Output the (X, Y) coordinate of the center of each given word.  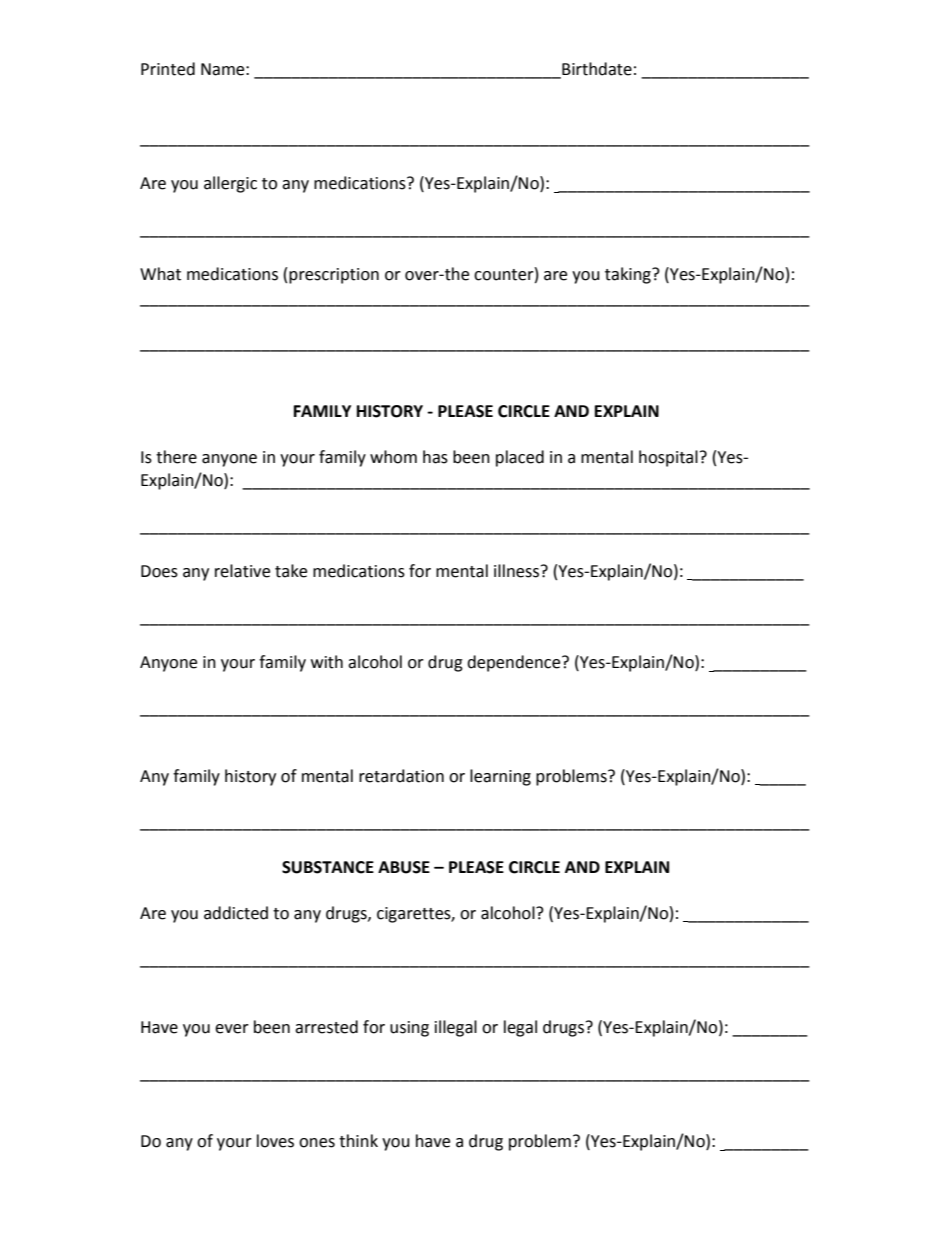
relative (242, 571)
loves (275, 1141)
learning (500, 777)
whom (393, 457)
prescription (334, 276)
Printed (168, 69)
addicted (236, 913)
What (160, 274)
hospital (668, 458)
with (327, 662)
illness (518, 571)
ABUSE (404, 867)
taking (629, 275)
